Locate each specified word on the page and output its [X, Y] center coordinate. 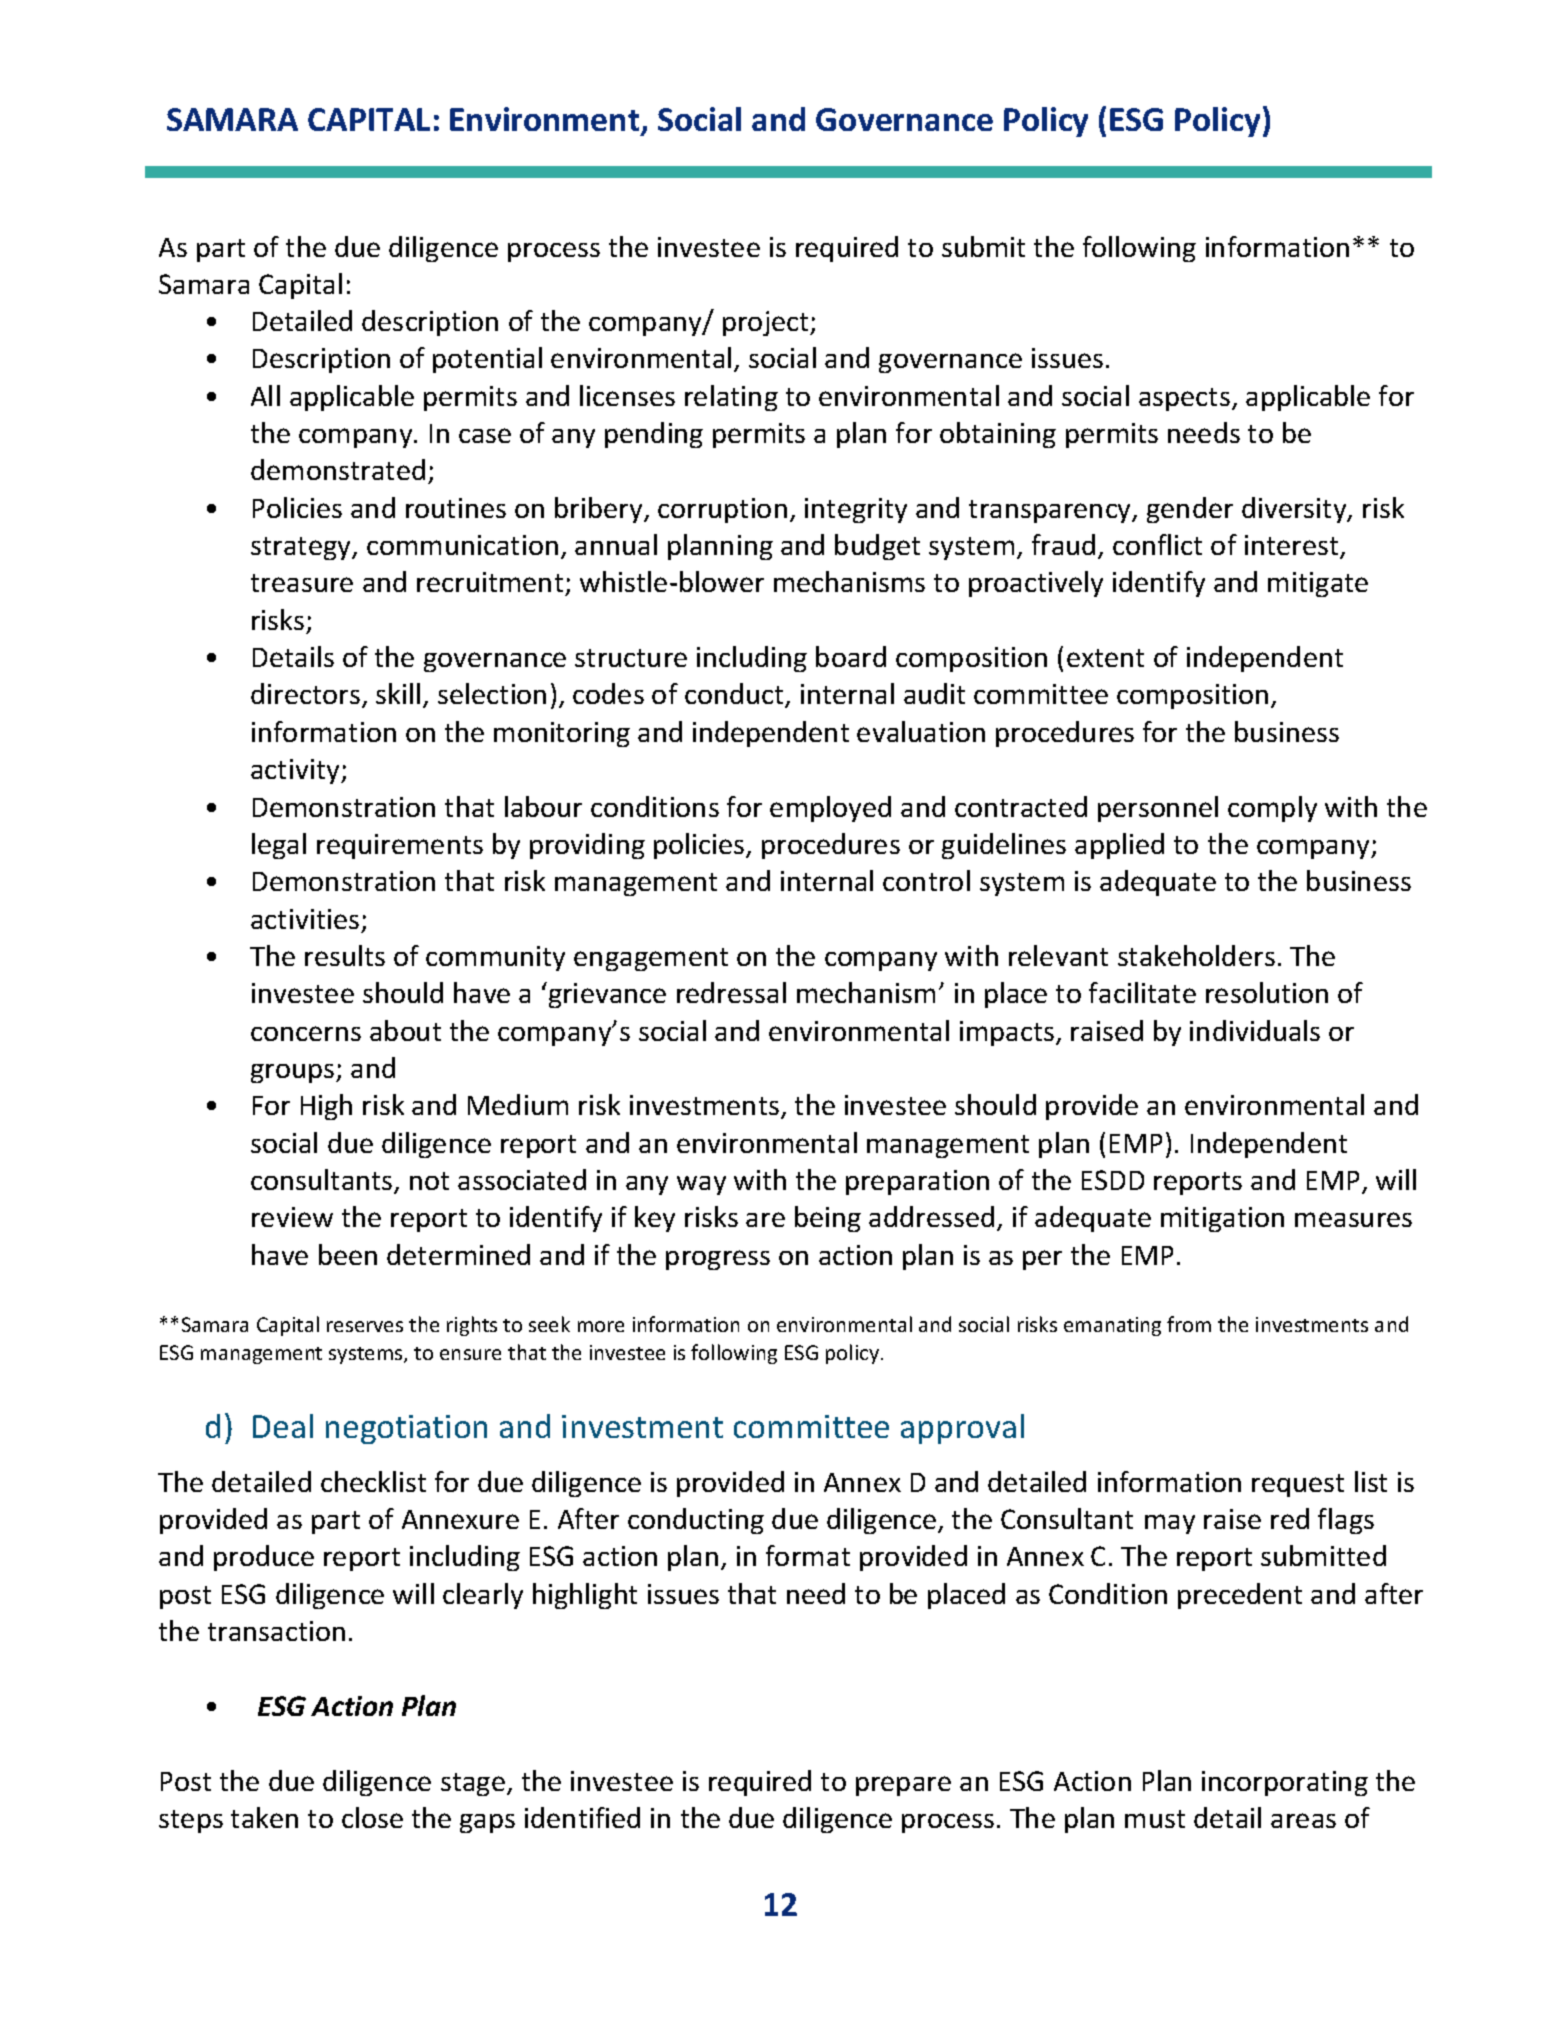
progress [718, 1260]
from [1189, 1324]
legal [279, 846]
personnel [1158, 809]
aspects [1184, 399]
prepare [903, 1786]
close [372, 1817]
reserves [365, 1326]
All [265, 395]
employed [830, 809]
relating [731, 398]
